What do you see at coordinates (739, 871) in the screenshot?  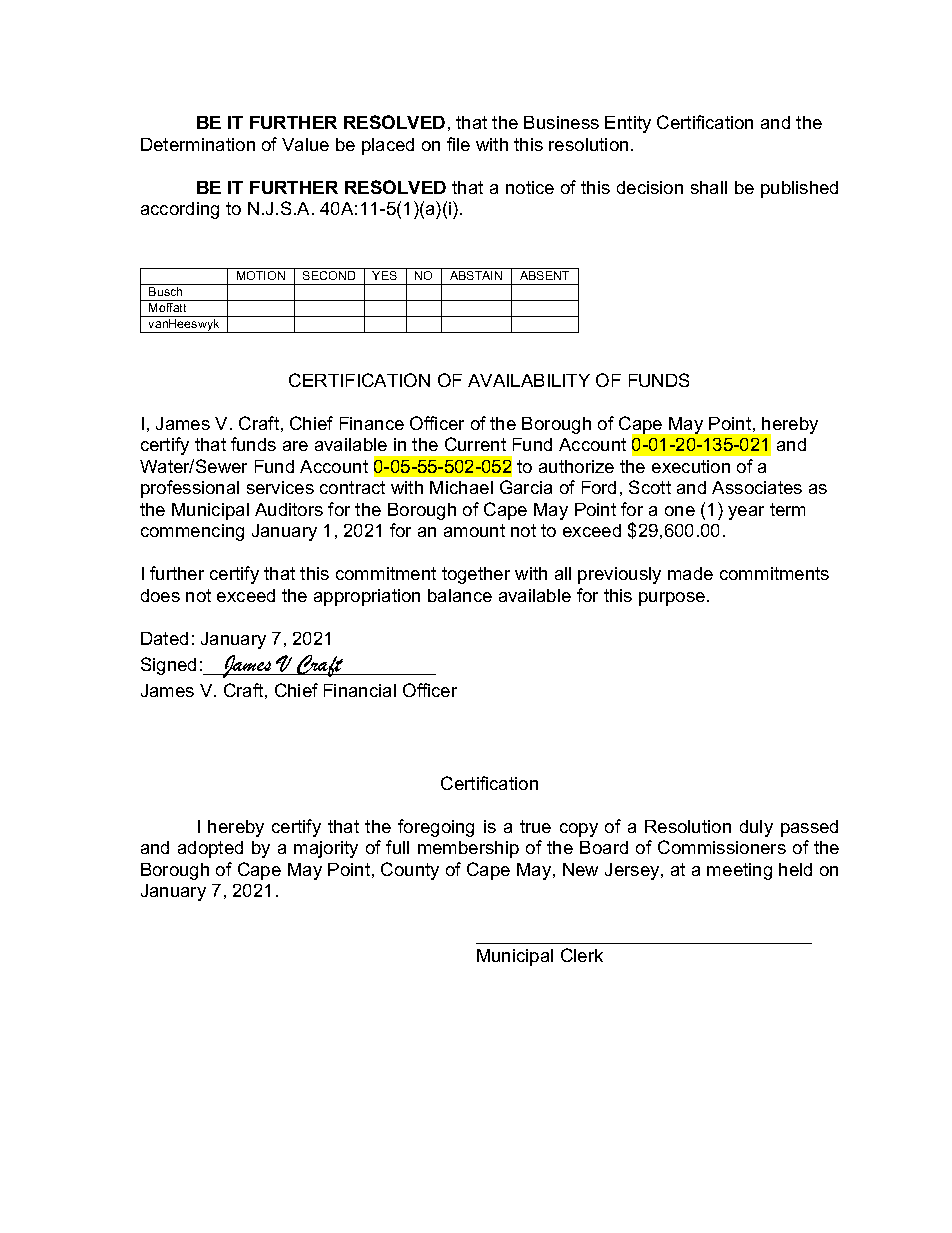 I see `meeting` at bounding box center [739, 871].
